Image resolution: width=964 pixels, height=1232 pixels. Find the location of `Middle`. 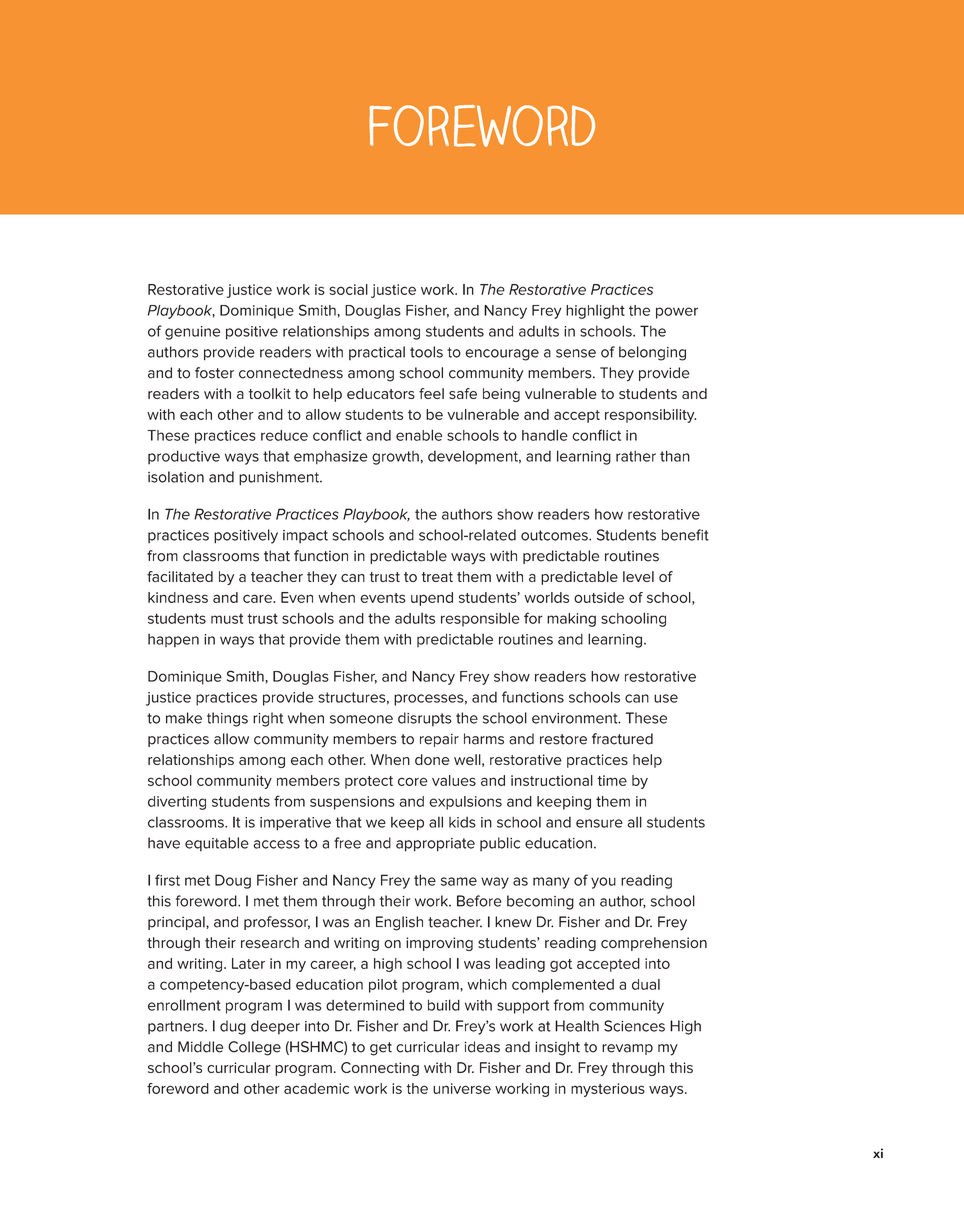

Middle is located at coordinates (200, 1047).
